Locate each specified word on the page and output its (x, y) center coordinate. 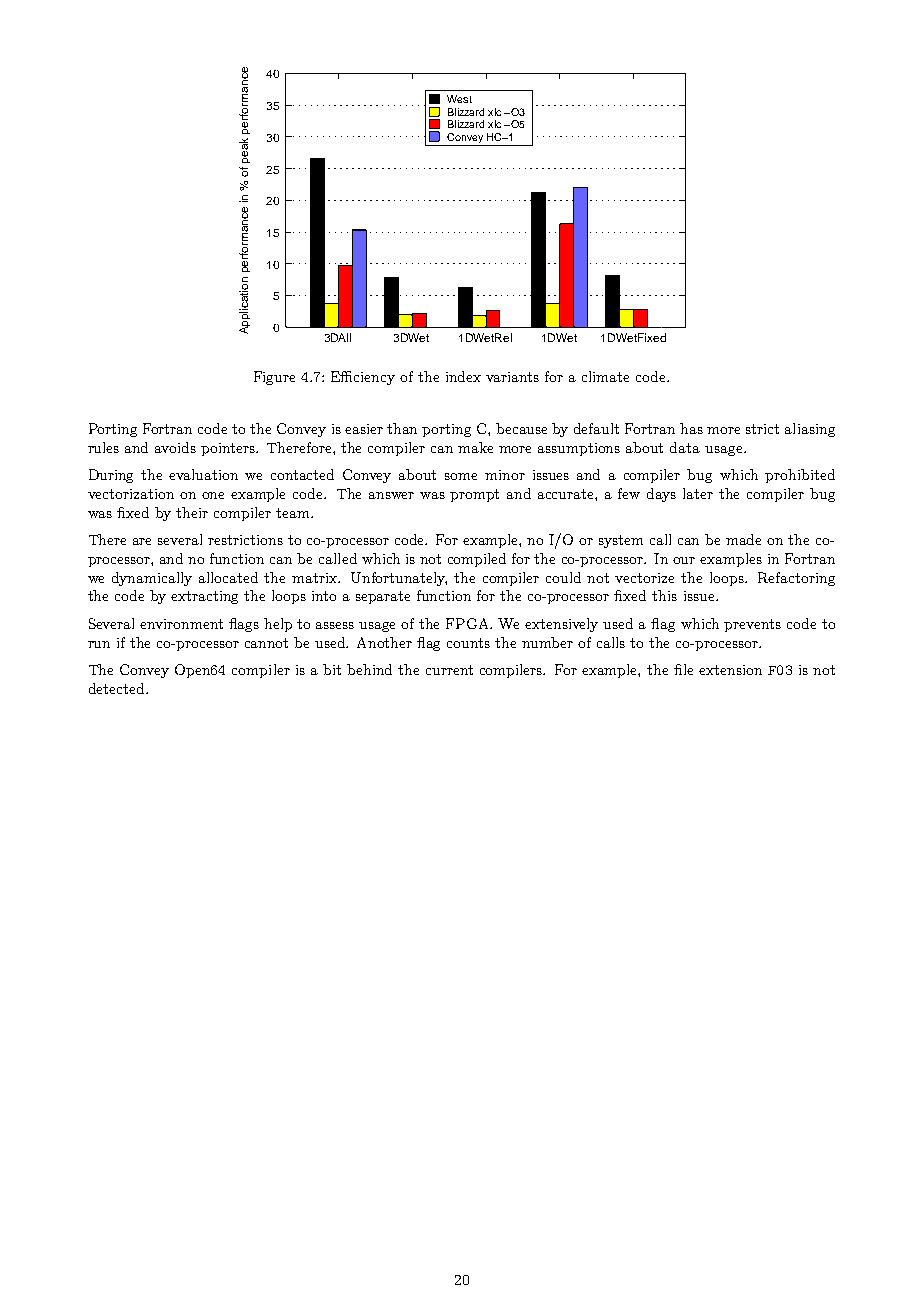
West (459, 99)
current (449, 670)
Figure (274, 378)
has (691, 428)
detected (118, 688)
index (463, 376)
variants (512, 377)
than (402, 428)
